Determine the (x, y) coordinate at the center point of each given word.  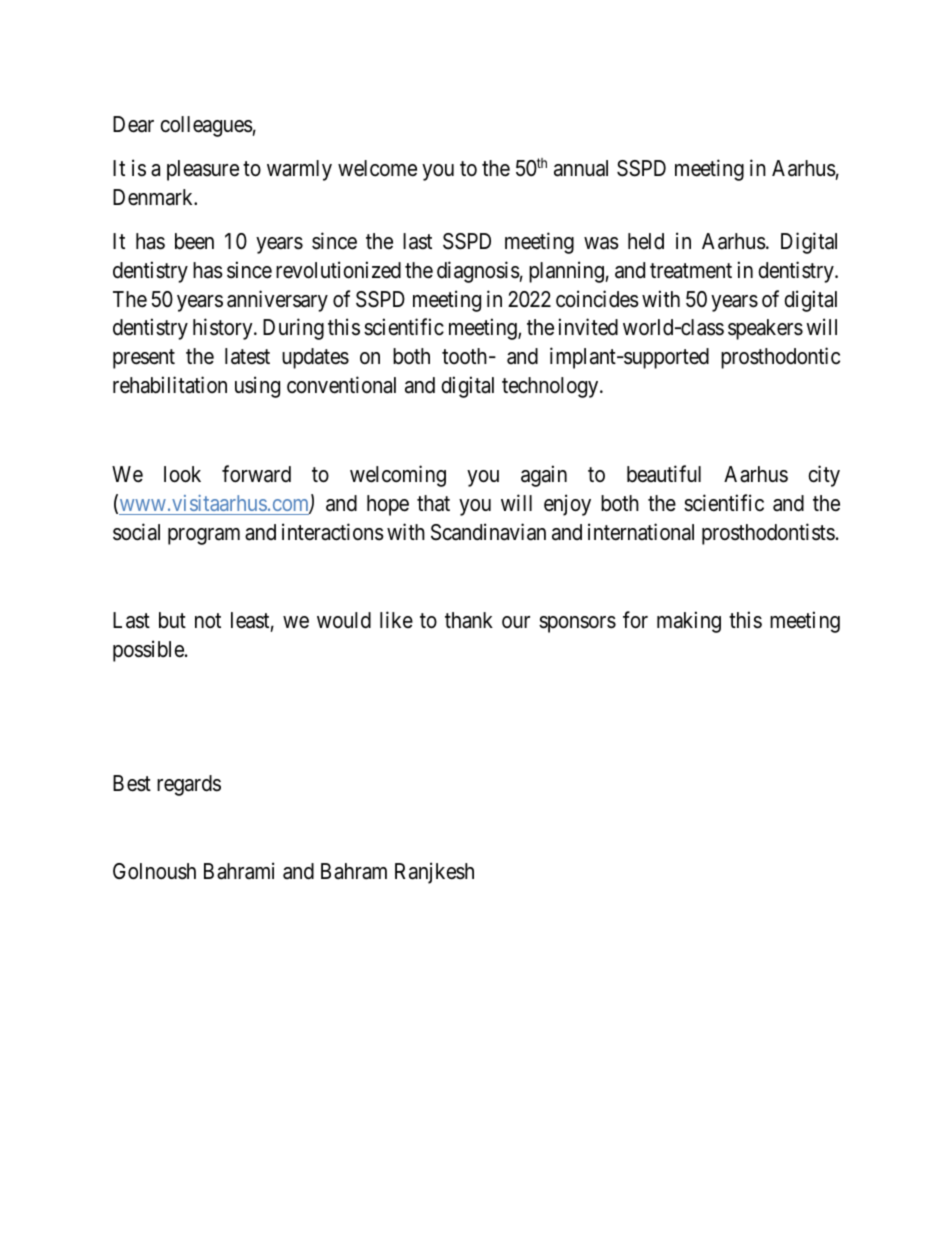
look (182, 474)
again (544, 476)
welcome (377, 168)
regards (189, 785)
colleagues (206, 126)
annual (581, 168)
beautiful (664, 474)
